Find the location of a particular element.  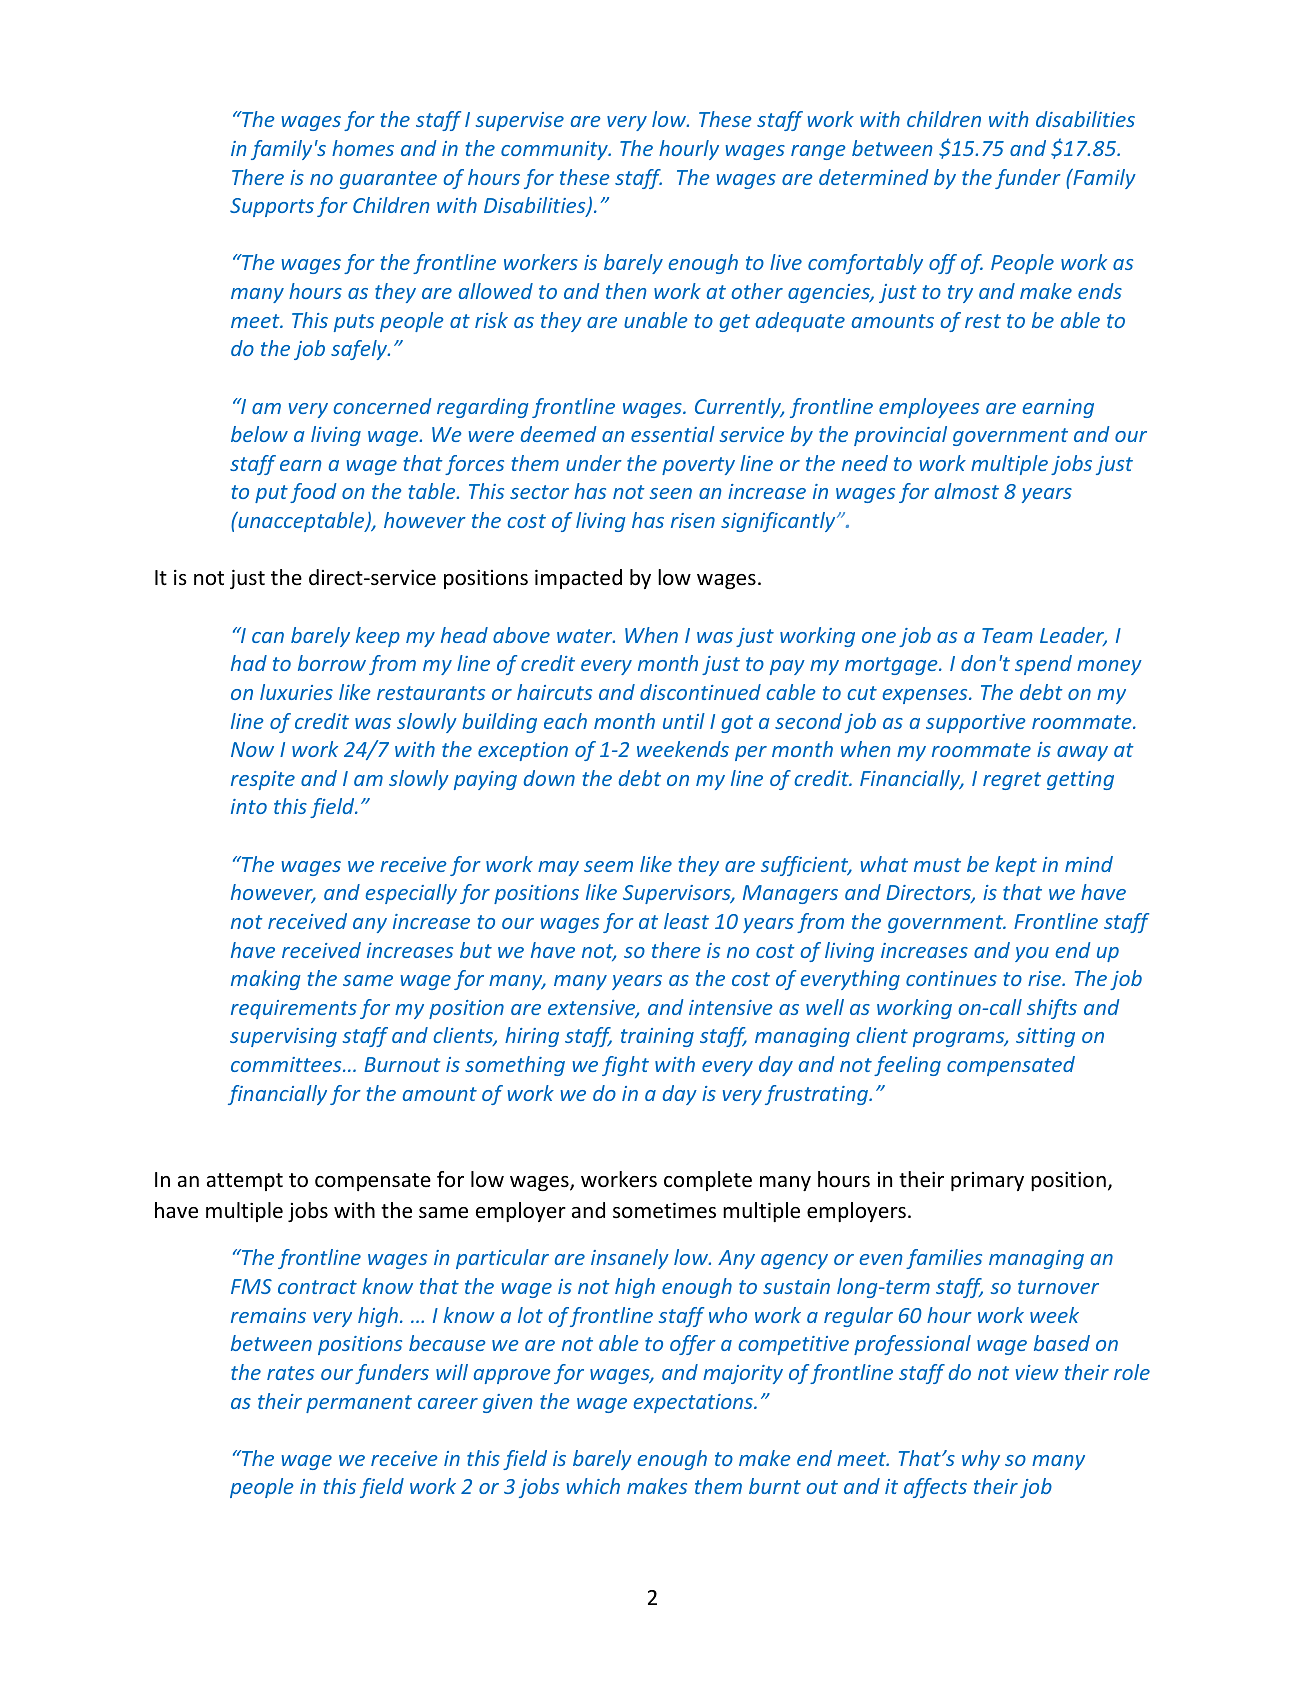

why is located at coordinates (981, 1460).
